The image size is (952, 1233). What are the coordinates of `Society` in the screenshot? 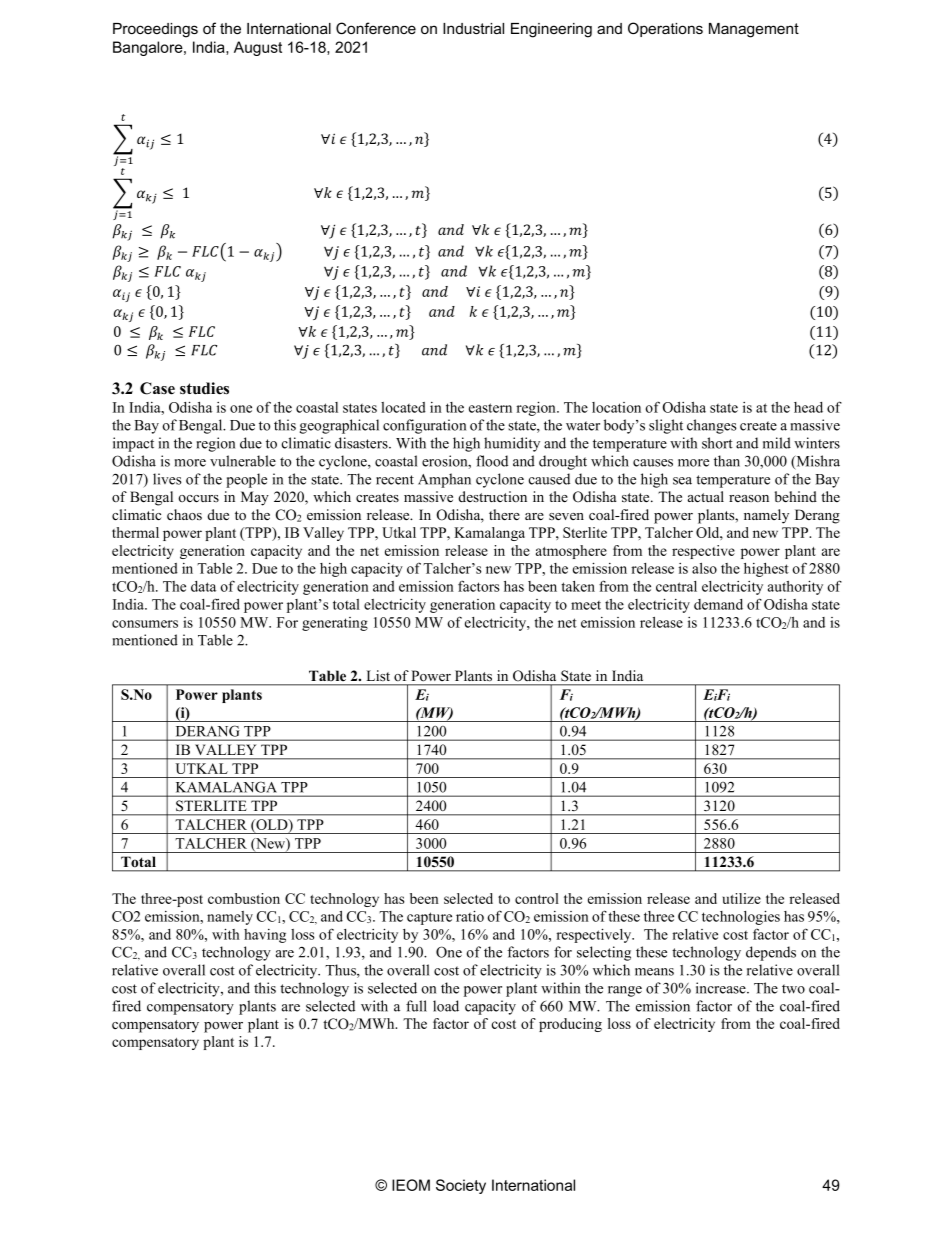 It's located at (461, 1186).
